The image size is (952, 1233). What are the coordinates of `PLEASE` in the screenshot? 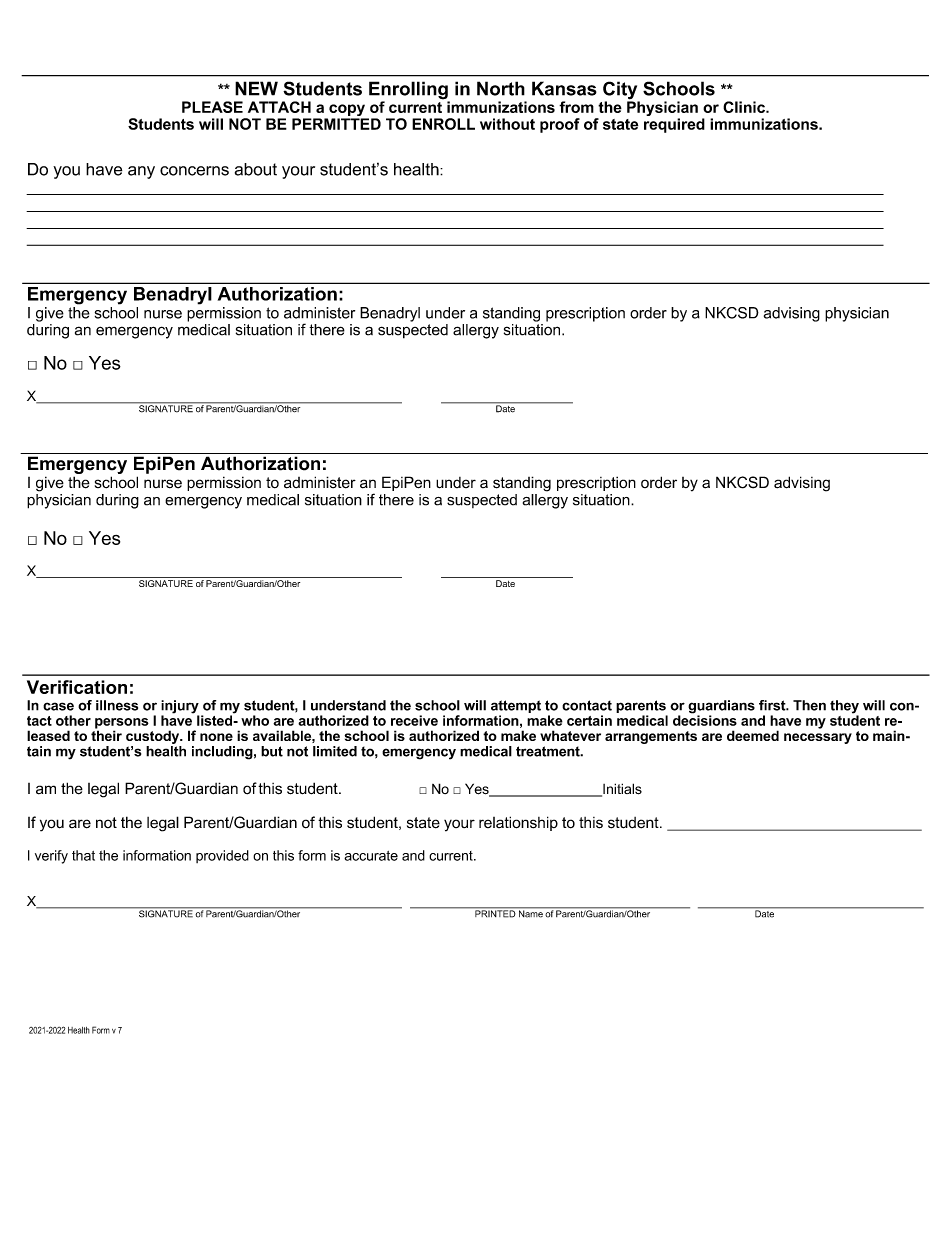 It's located at (212, 107).
